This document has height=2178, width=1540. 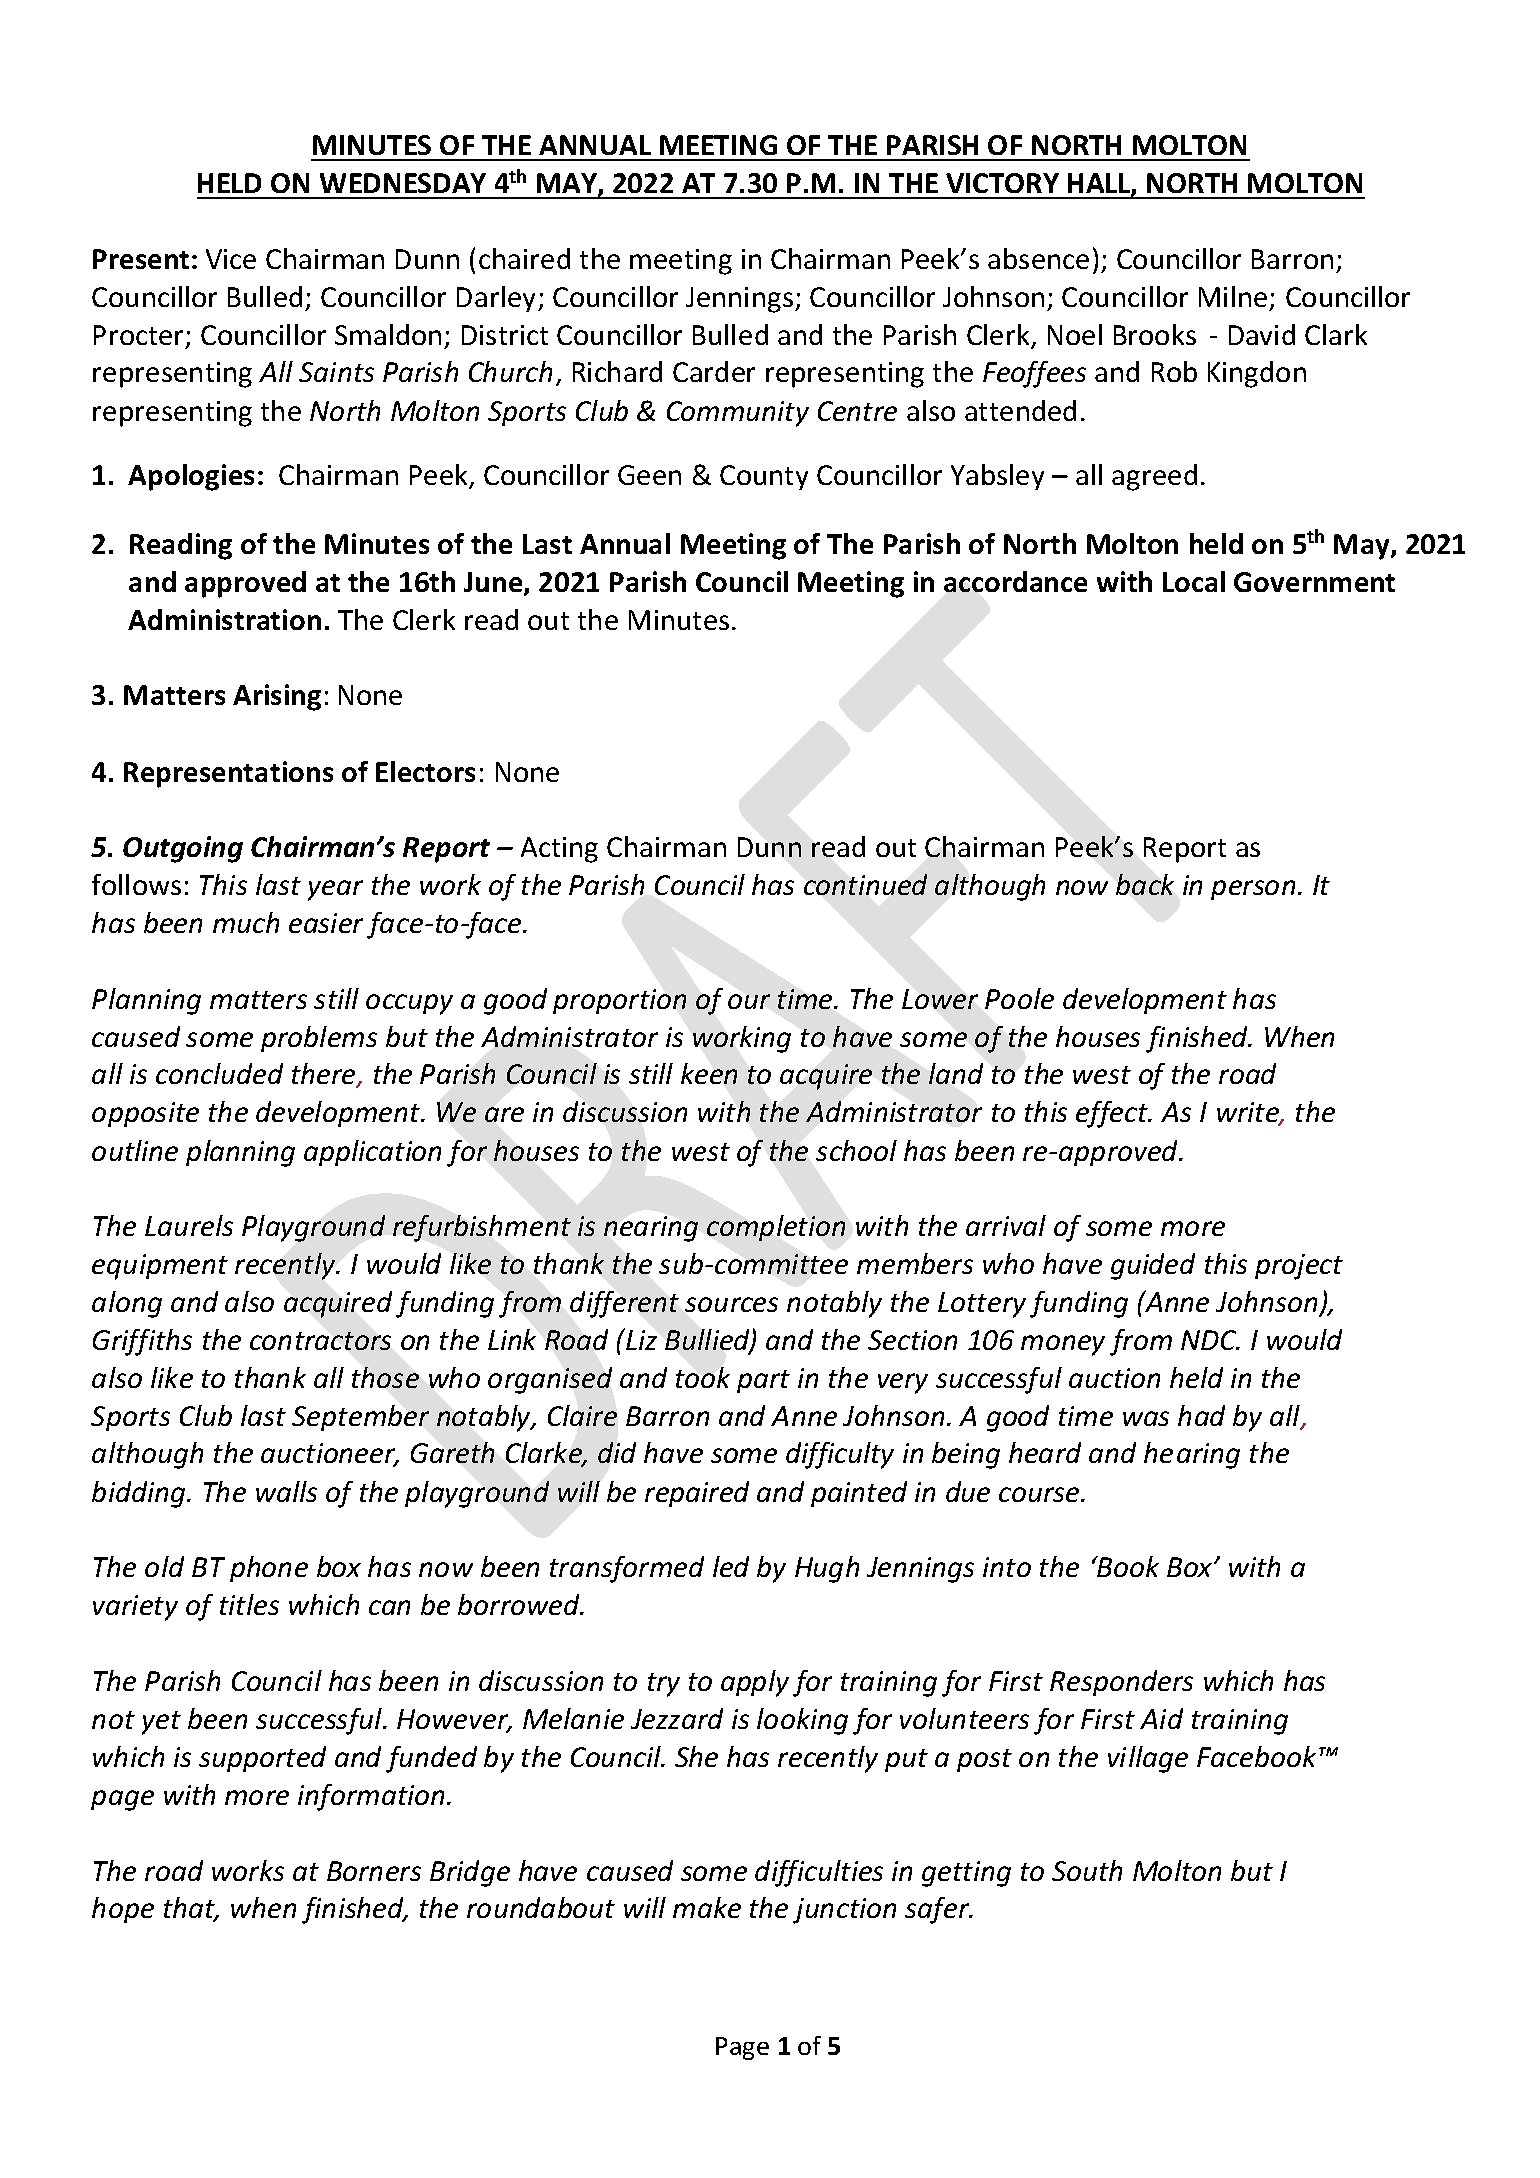 I want to click on Carder, so click(x=714, y=371).
